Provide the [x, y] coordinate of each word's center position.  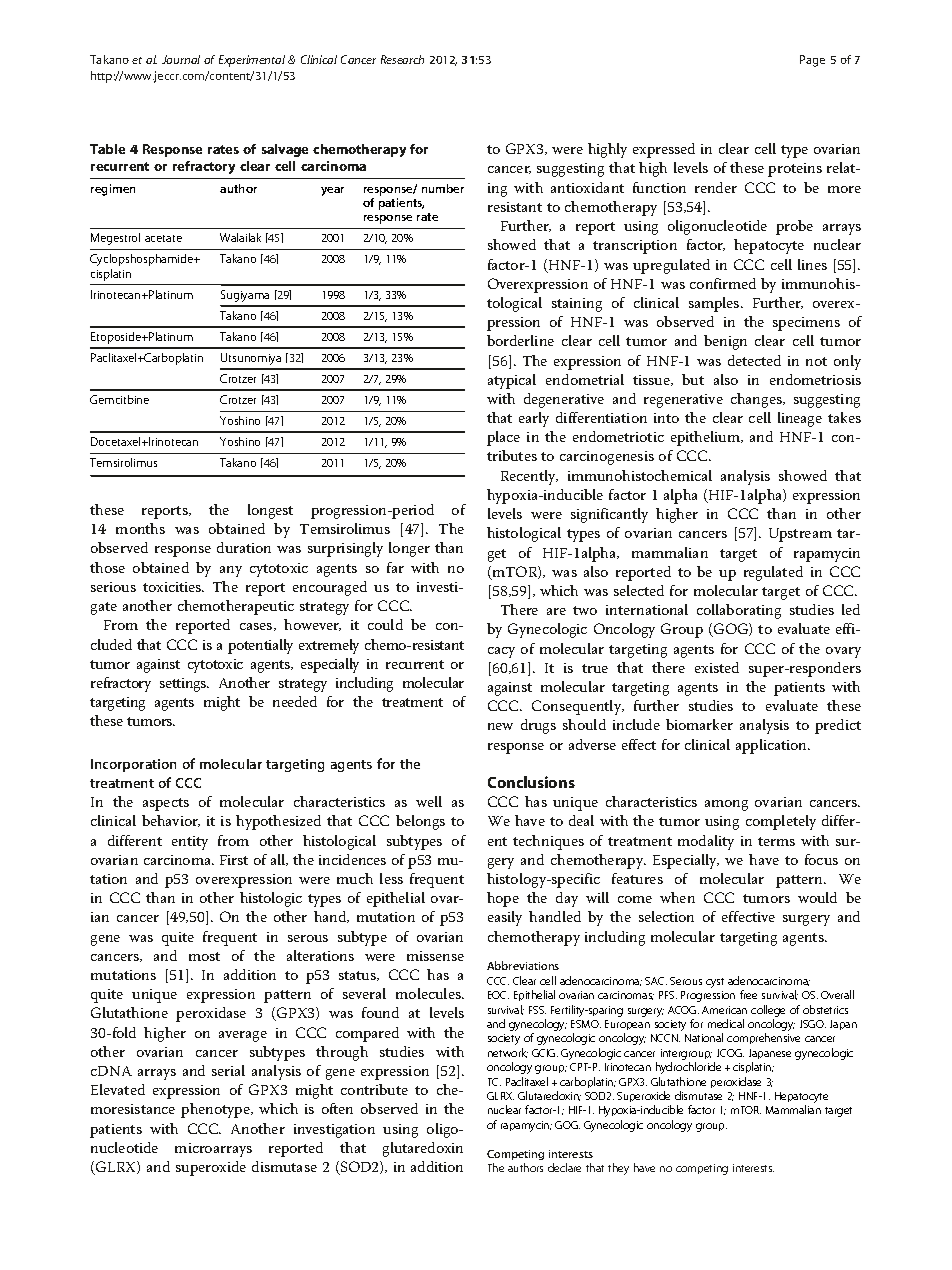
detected [754, 360]
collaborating [739, 611]
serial [228, 1070]
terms [776, 841]
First [234, 860]
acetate [163, 238]
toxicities [173, 587]
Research [402, 59]
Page [812, 61]
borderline [520, 340]
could [385, 624]
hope [503, 899]
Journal [181, 59]
